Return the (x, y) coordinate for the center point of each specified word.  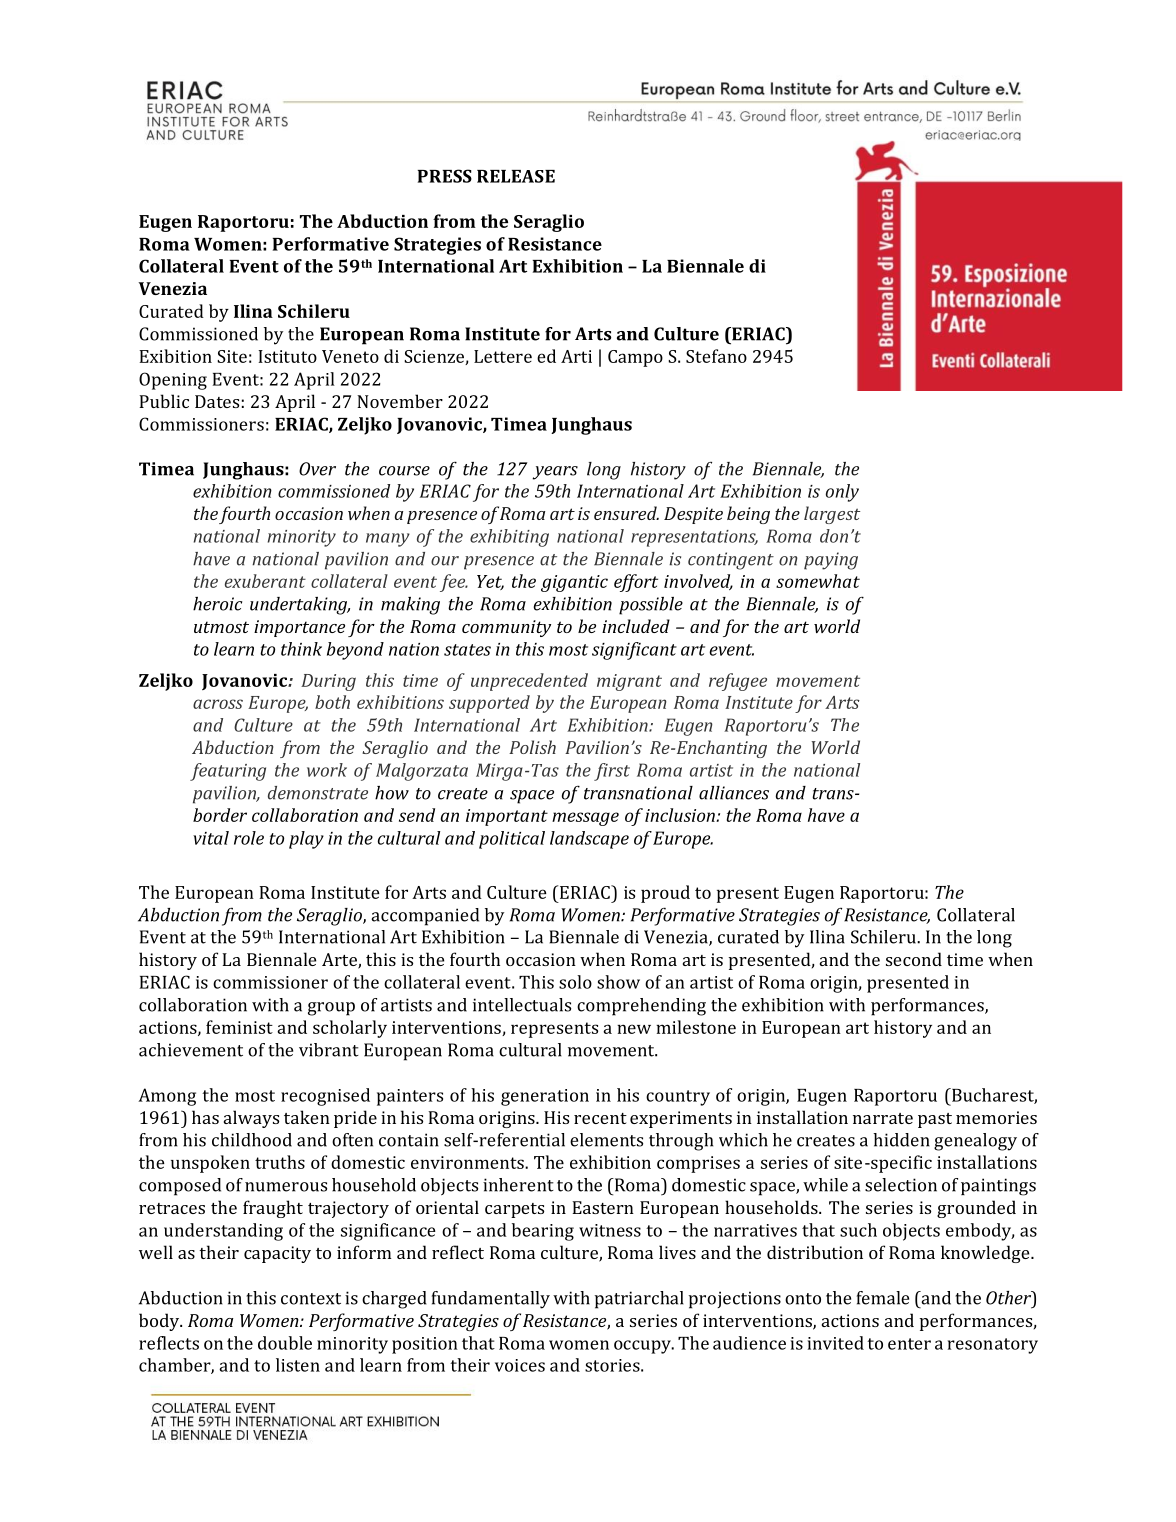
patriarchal (639, 1300)
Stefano (716, 356)
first (612, 772)
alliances (734, 793)
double (285, 1343)
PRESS (445, 176)
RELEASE (516, 176)
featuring (228, 772)
